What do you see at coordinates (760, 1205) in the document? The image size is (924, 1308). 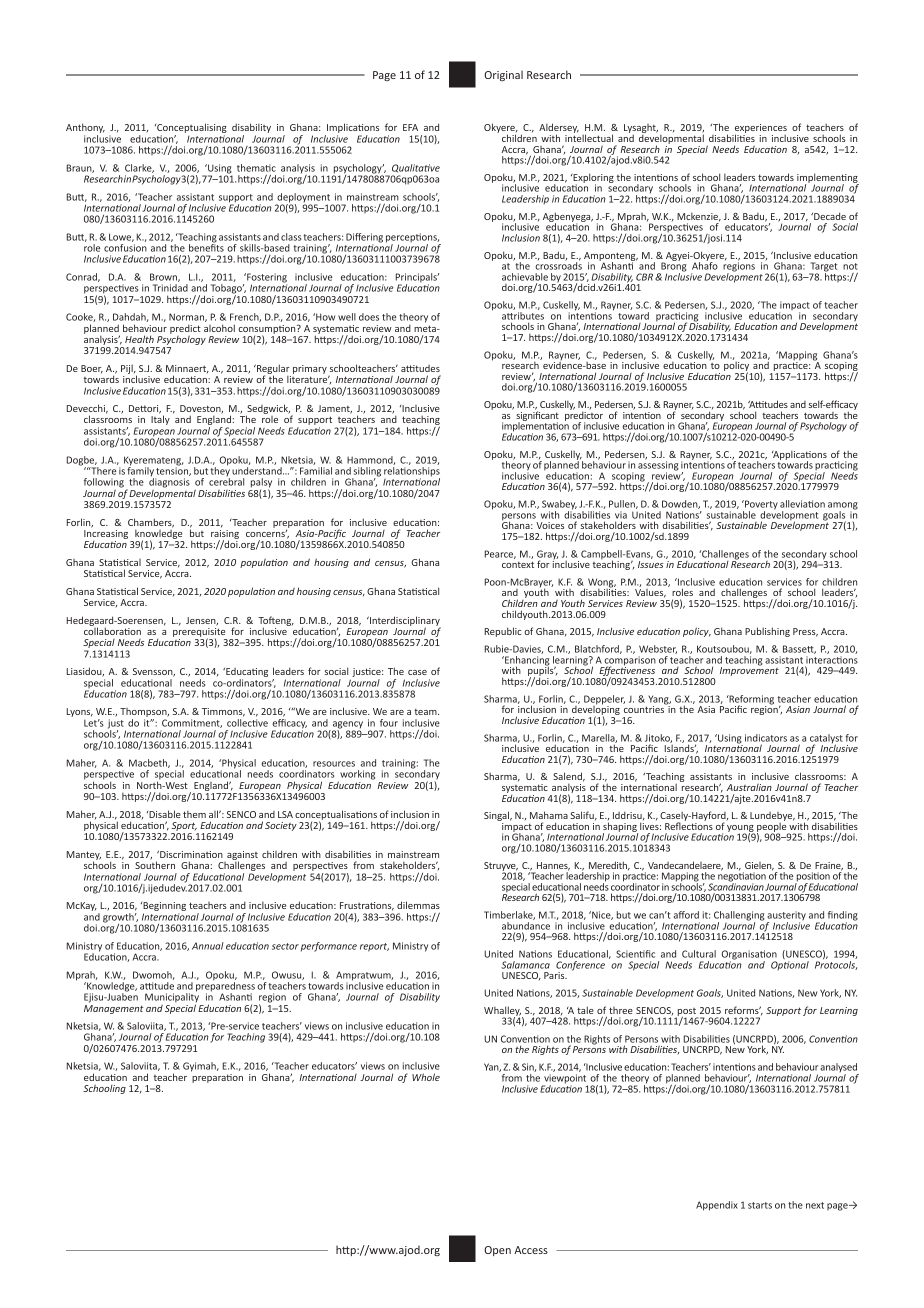 I see `starts` at bounding box center [760, 1205].
